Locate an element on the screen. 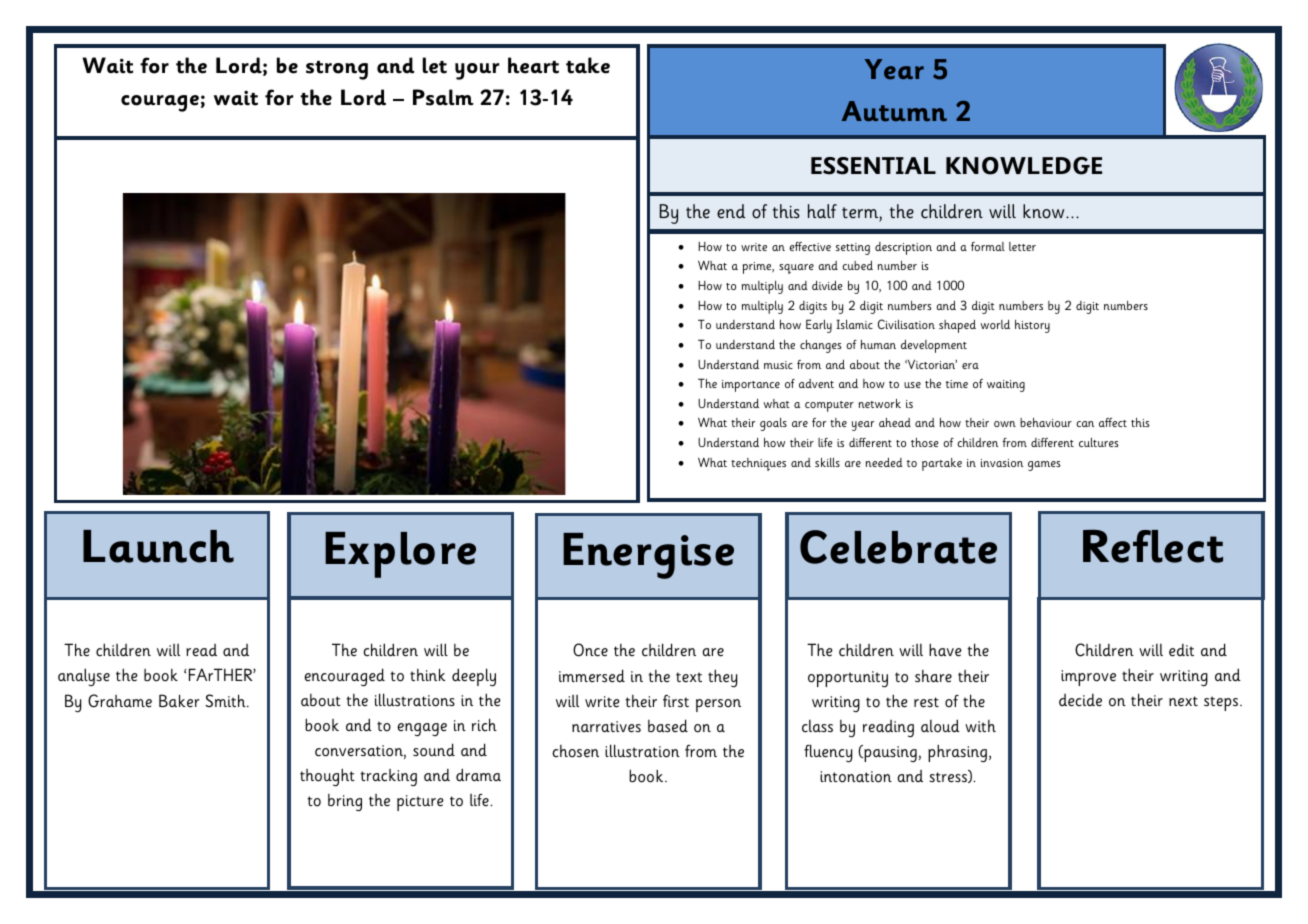 This screenshot has height=924, width=1308. thought is located at coordinates (327, 777).
